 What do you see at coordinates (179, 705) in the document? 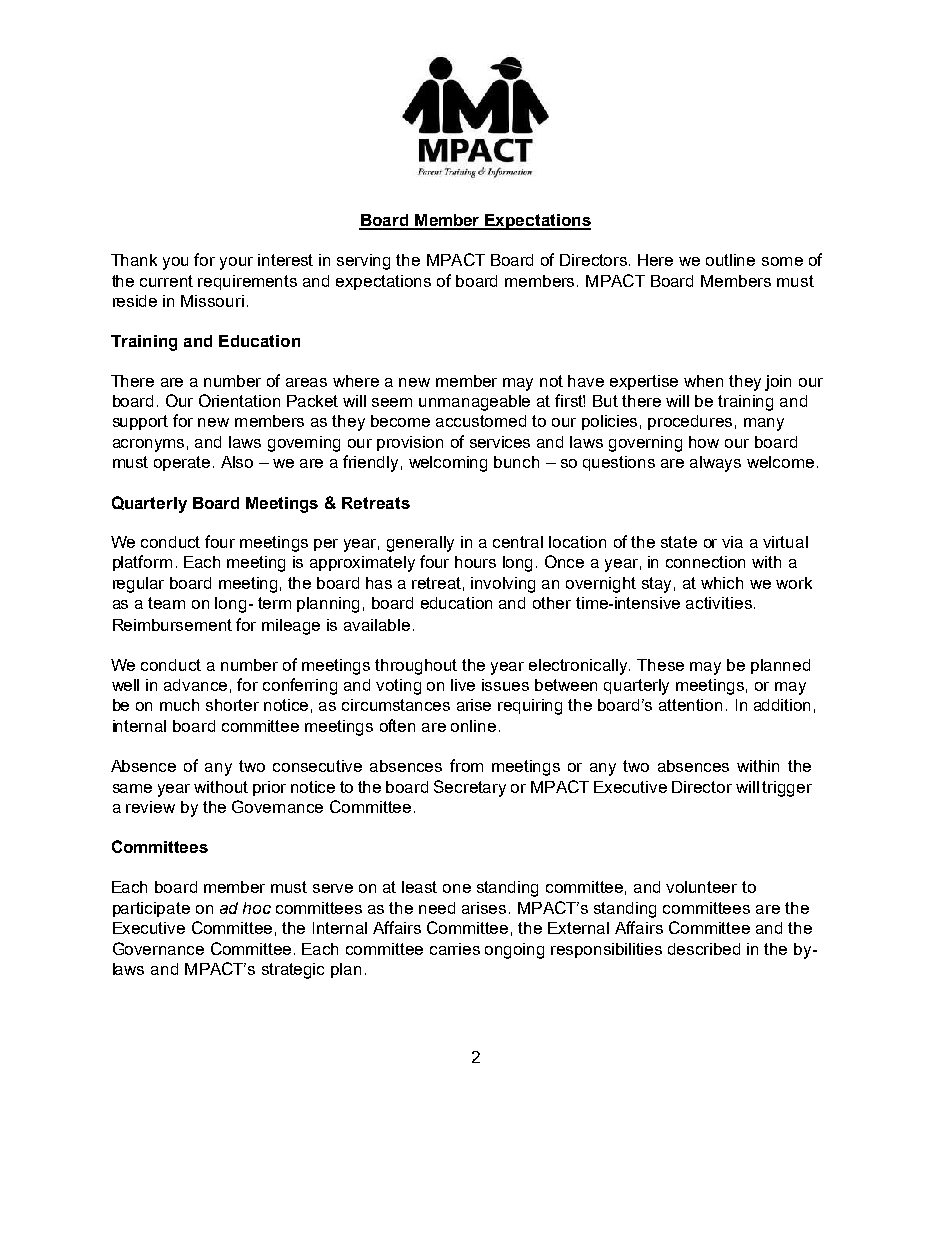
I see `much` at bounding box center [179, 705].
